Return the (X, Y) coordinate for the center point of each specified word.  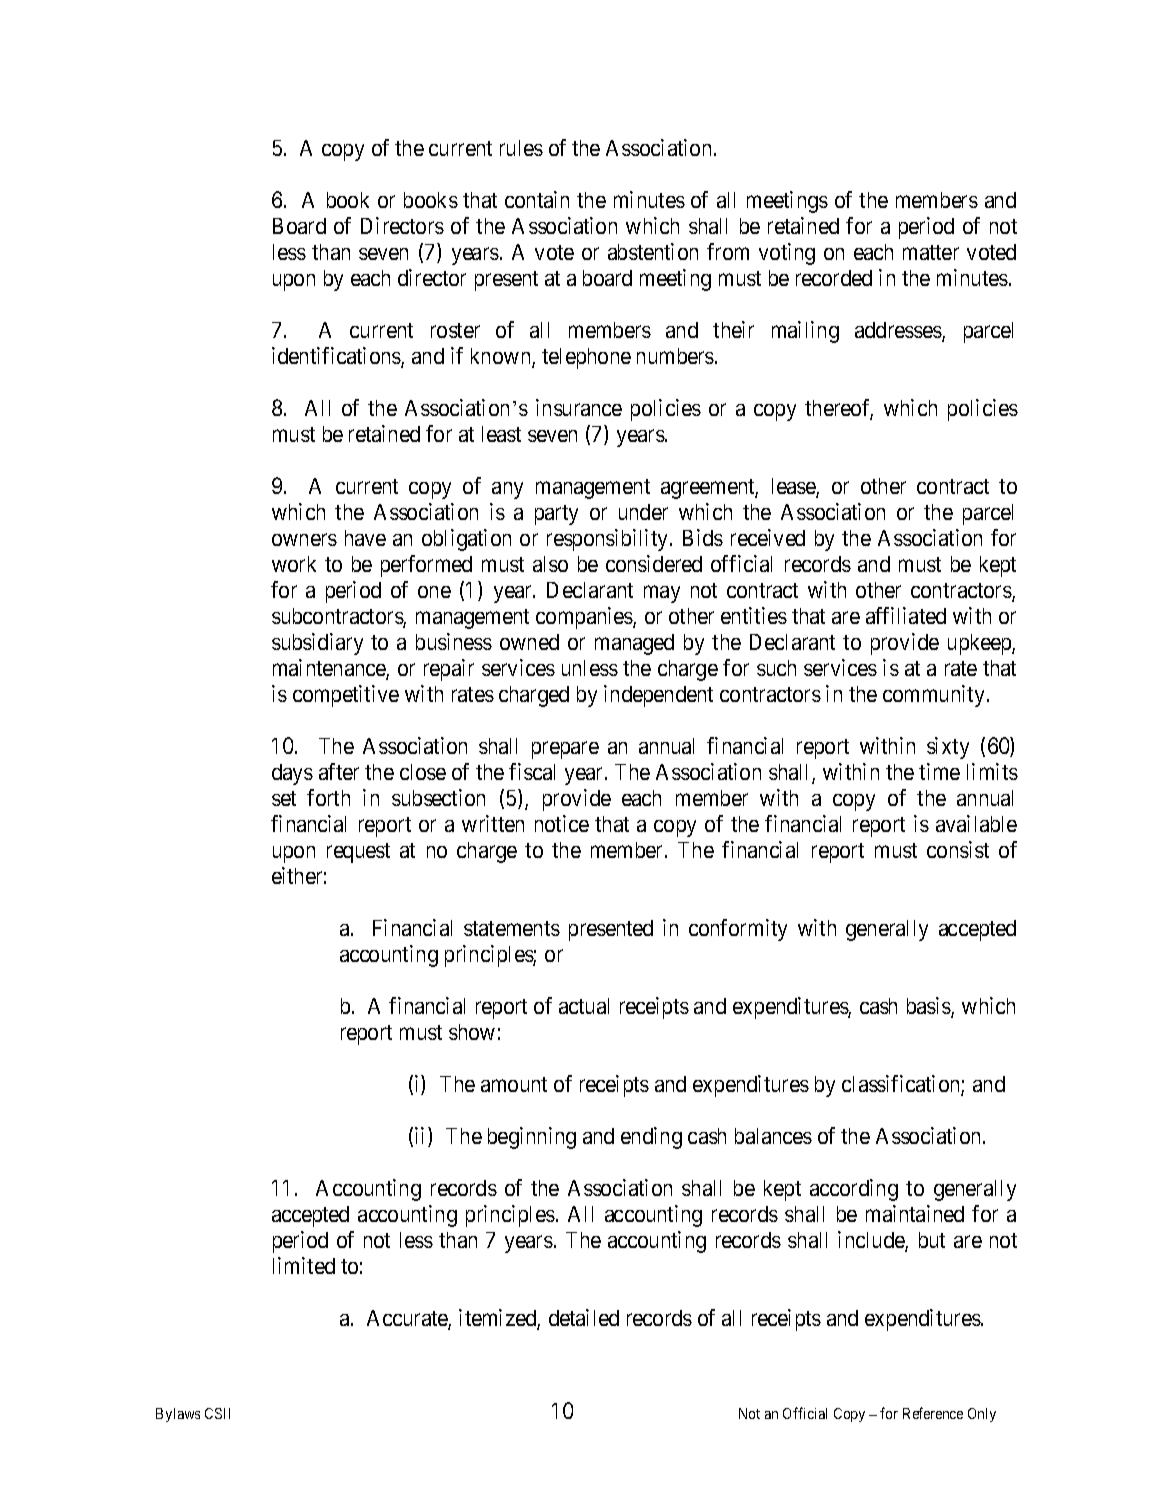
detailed (584, 1317)
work (294, 564)
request (358, 853)
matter (931, 252)
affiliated (906, 615)
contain (537, 199)
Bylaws (178, 1415)
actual (584, 1006)
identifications (337, 357)
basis (929, 1007)
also (550, 564)
